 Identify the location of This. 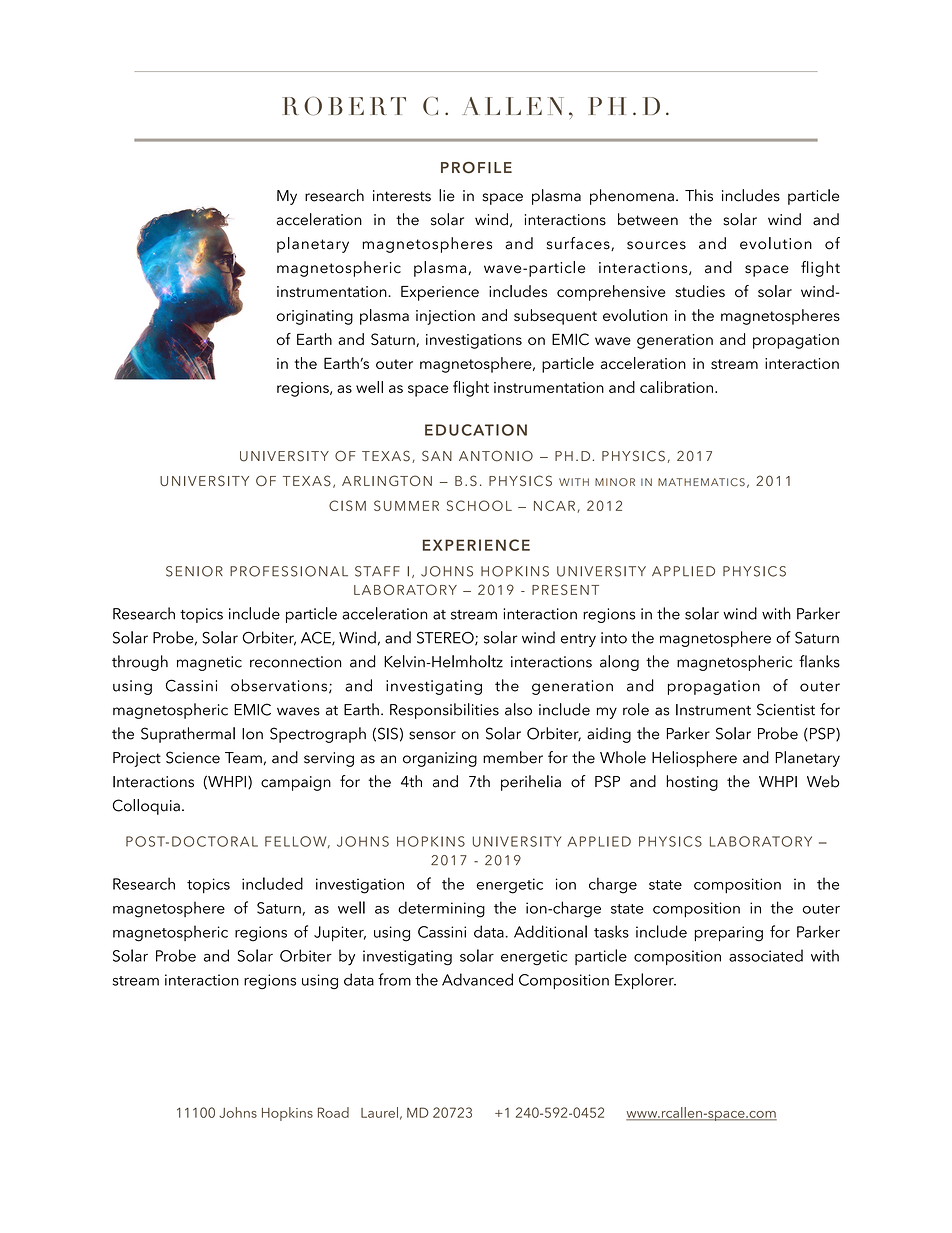
(699, 195).
